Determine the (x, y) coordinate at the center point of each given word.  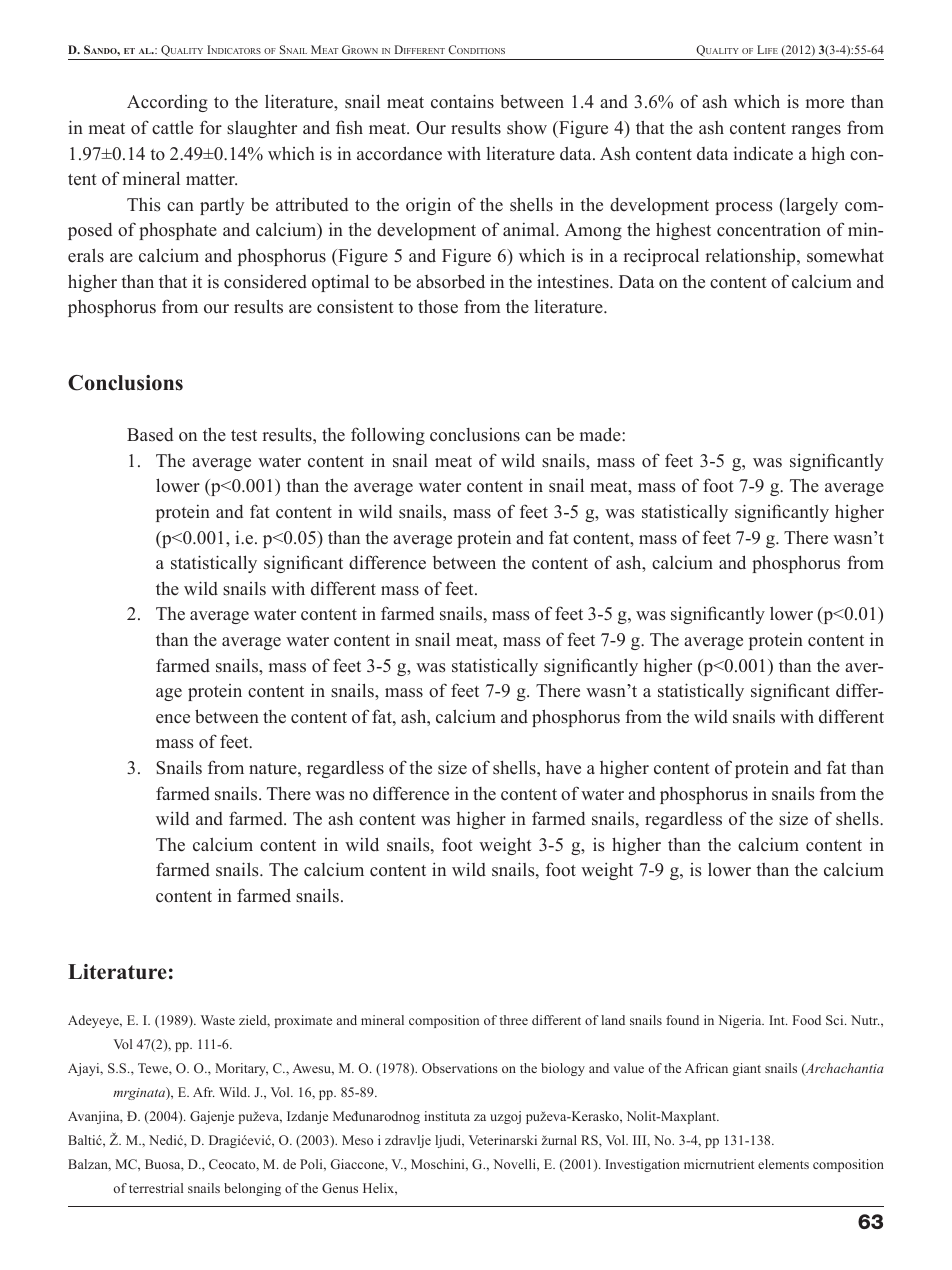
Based (150, 435)
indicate (763, 153)
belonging (252, 1189)
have (563, 768)
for (211, 127)
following (388, 436)
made (601, 434)
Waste (218, 1020)
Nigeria (741, 1021)
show (527, 127)
